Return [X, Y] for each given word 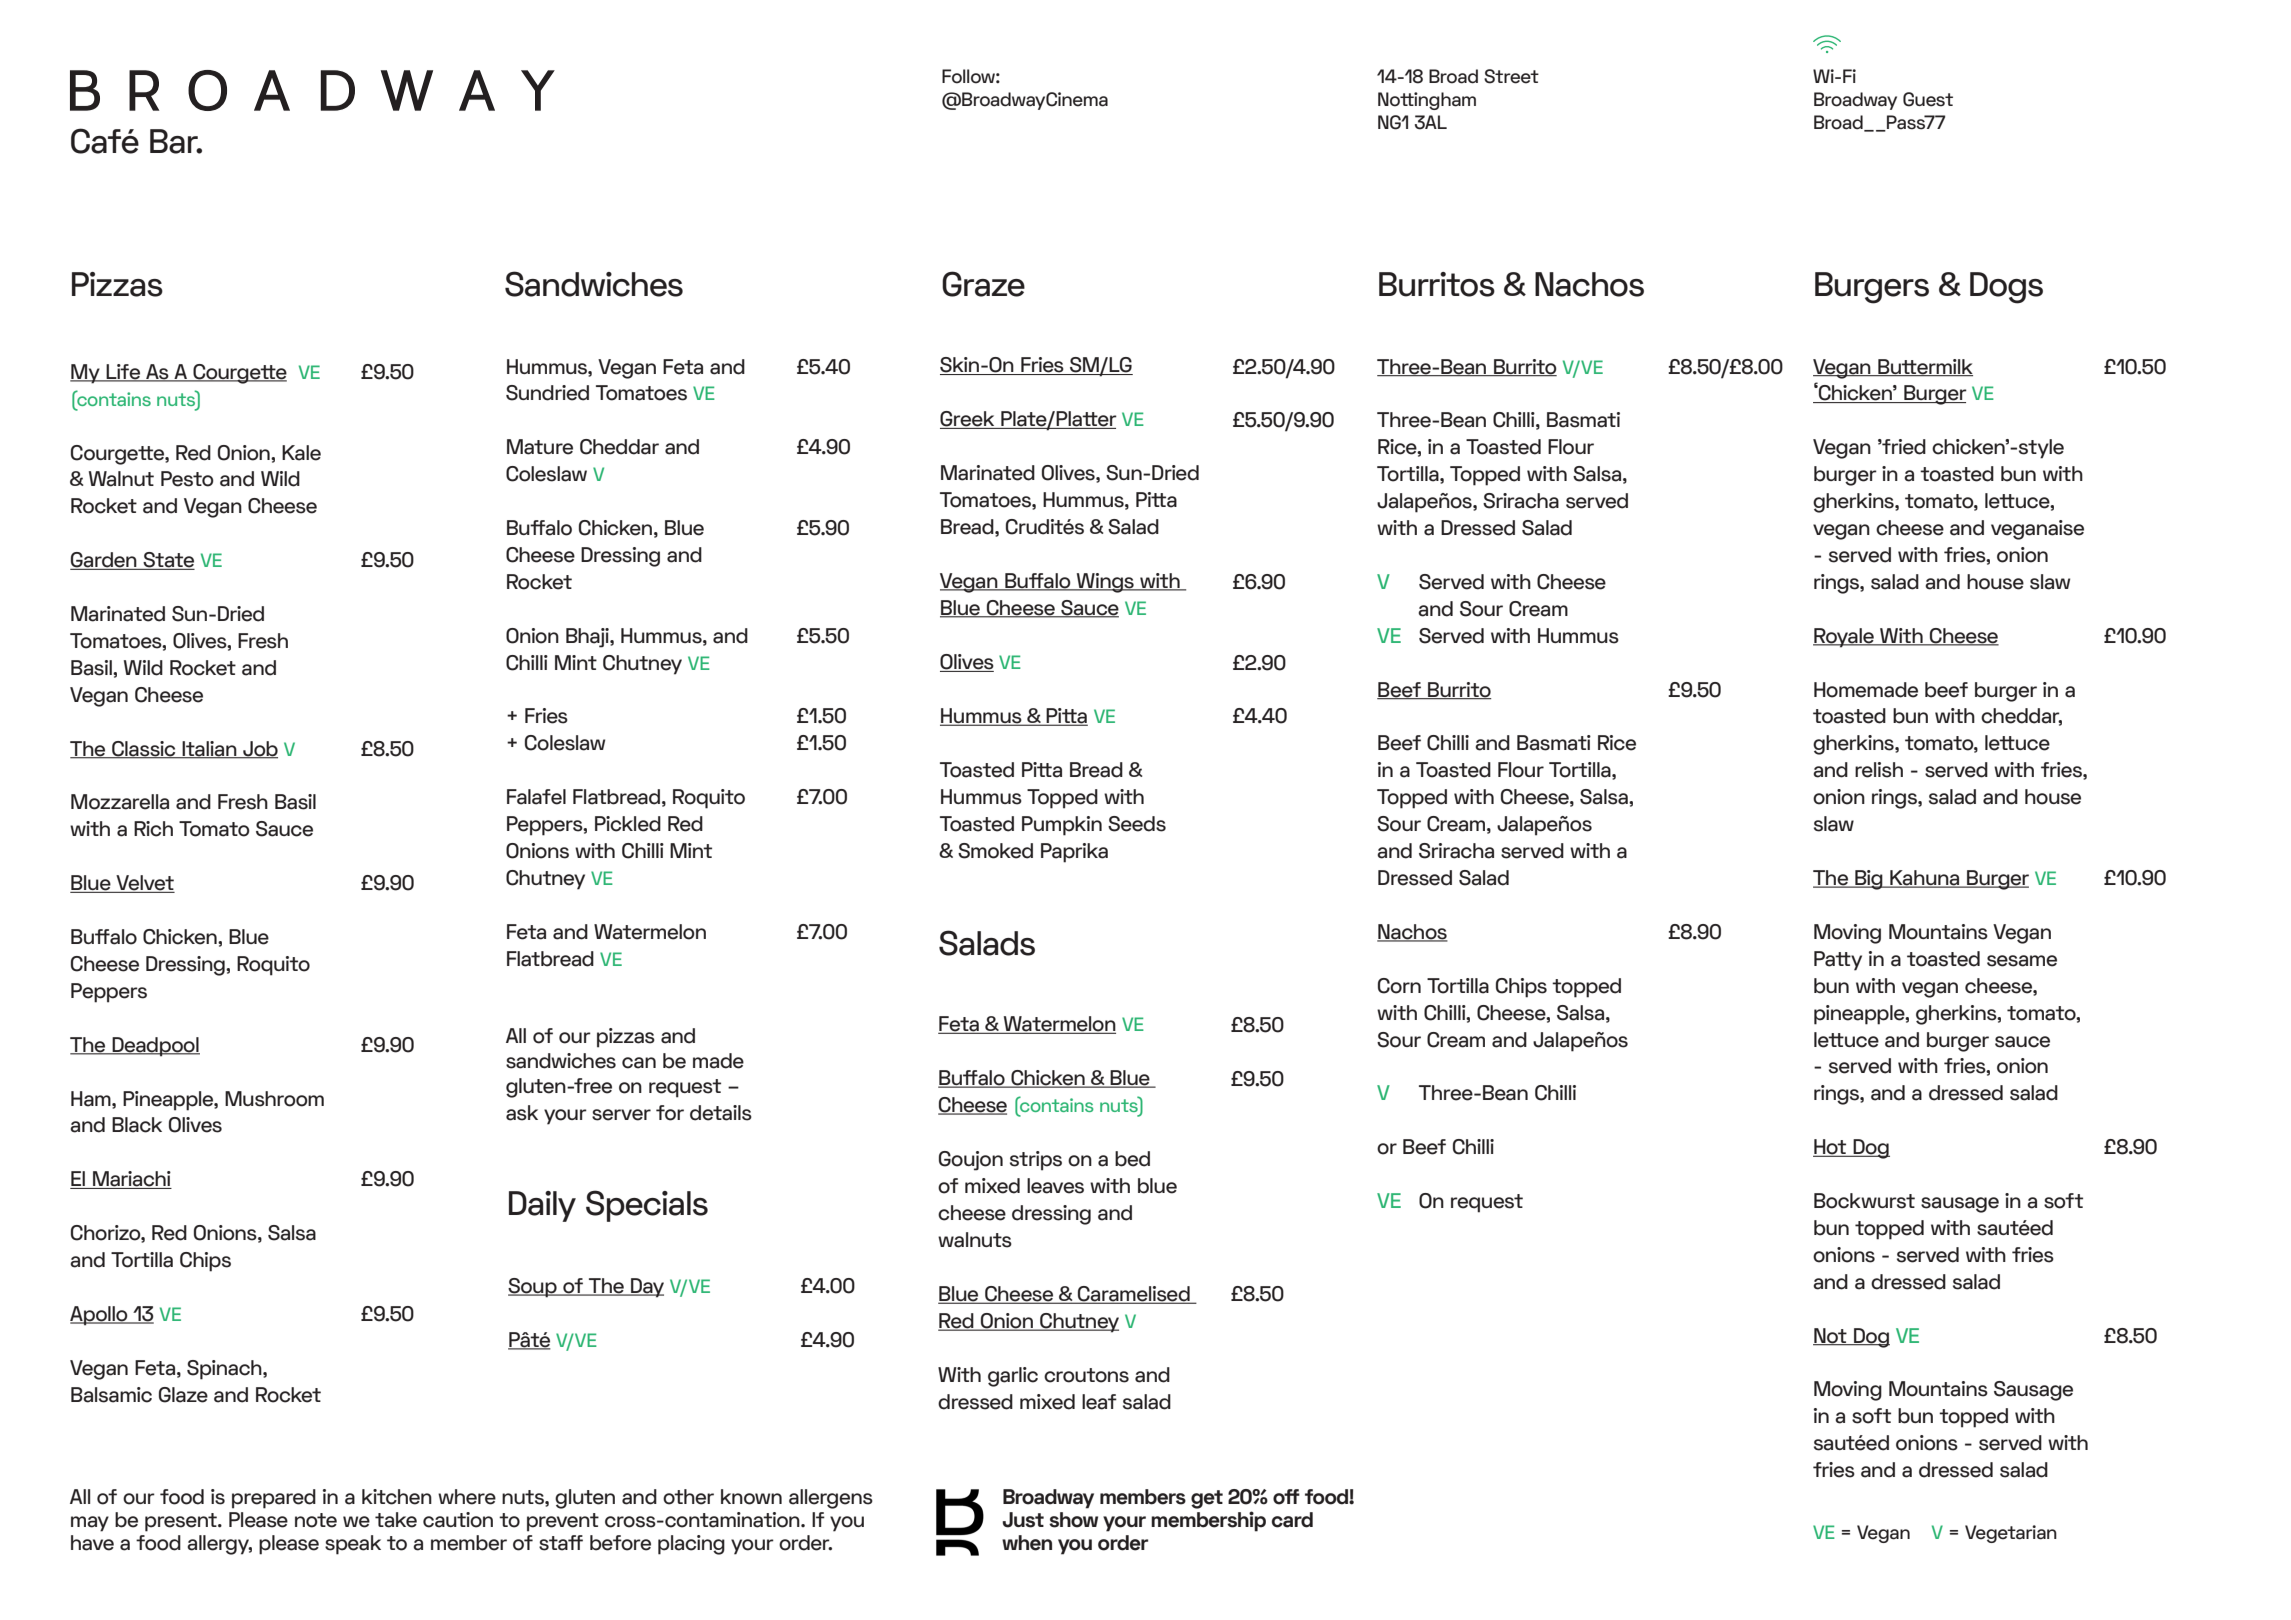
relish [1879, 770]
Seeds [1137, 824]
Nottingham [1427, 101]
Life [123, 373]
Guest [1928, 99]
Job [259, 749]
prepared [274, 1499]
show [1073, 1520]
